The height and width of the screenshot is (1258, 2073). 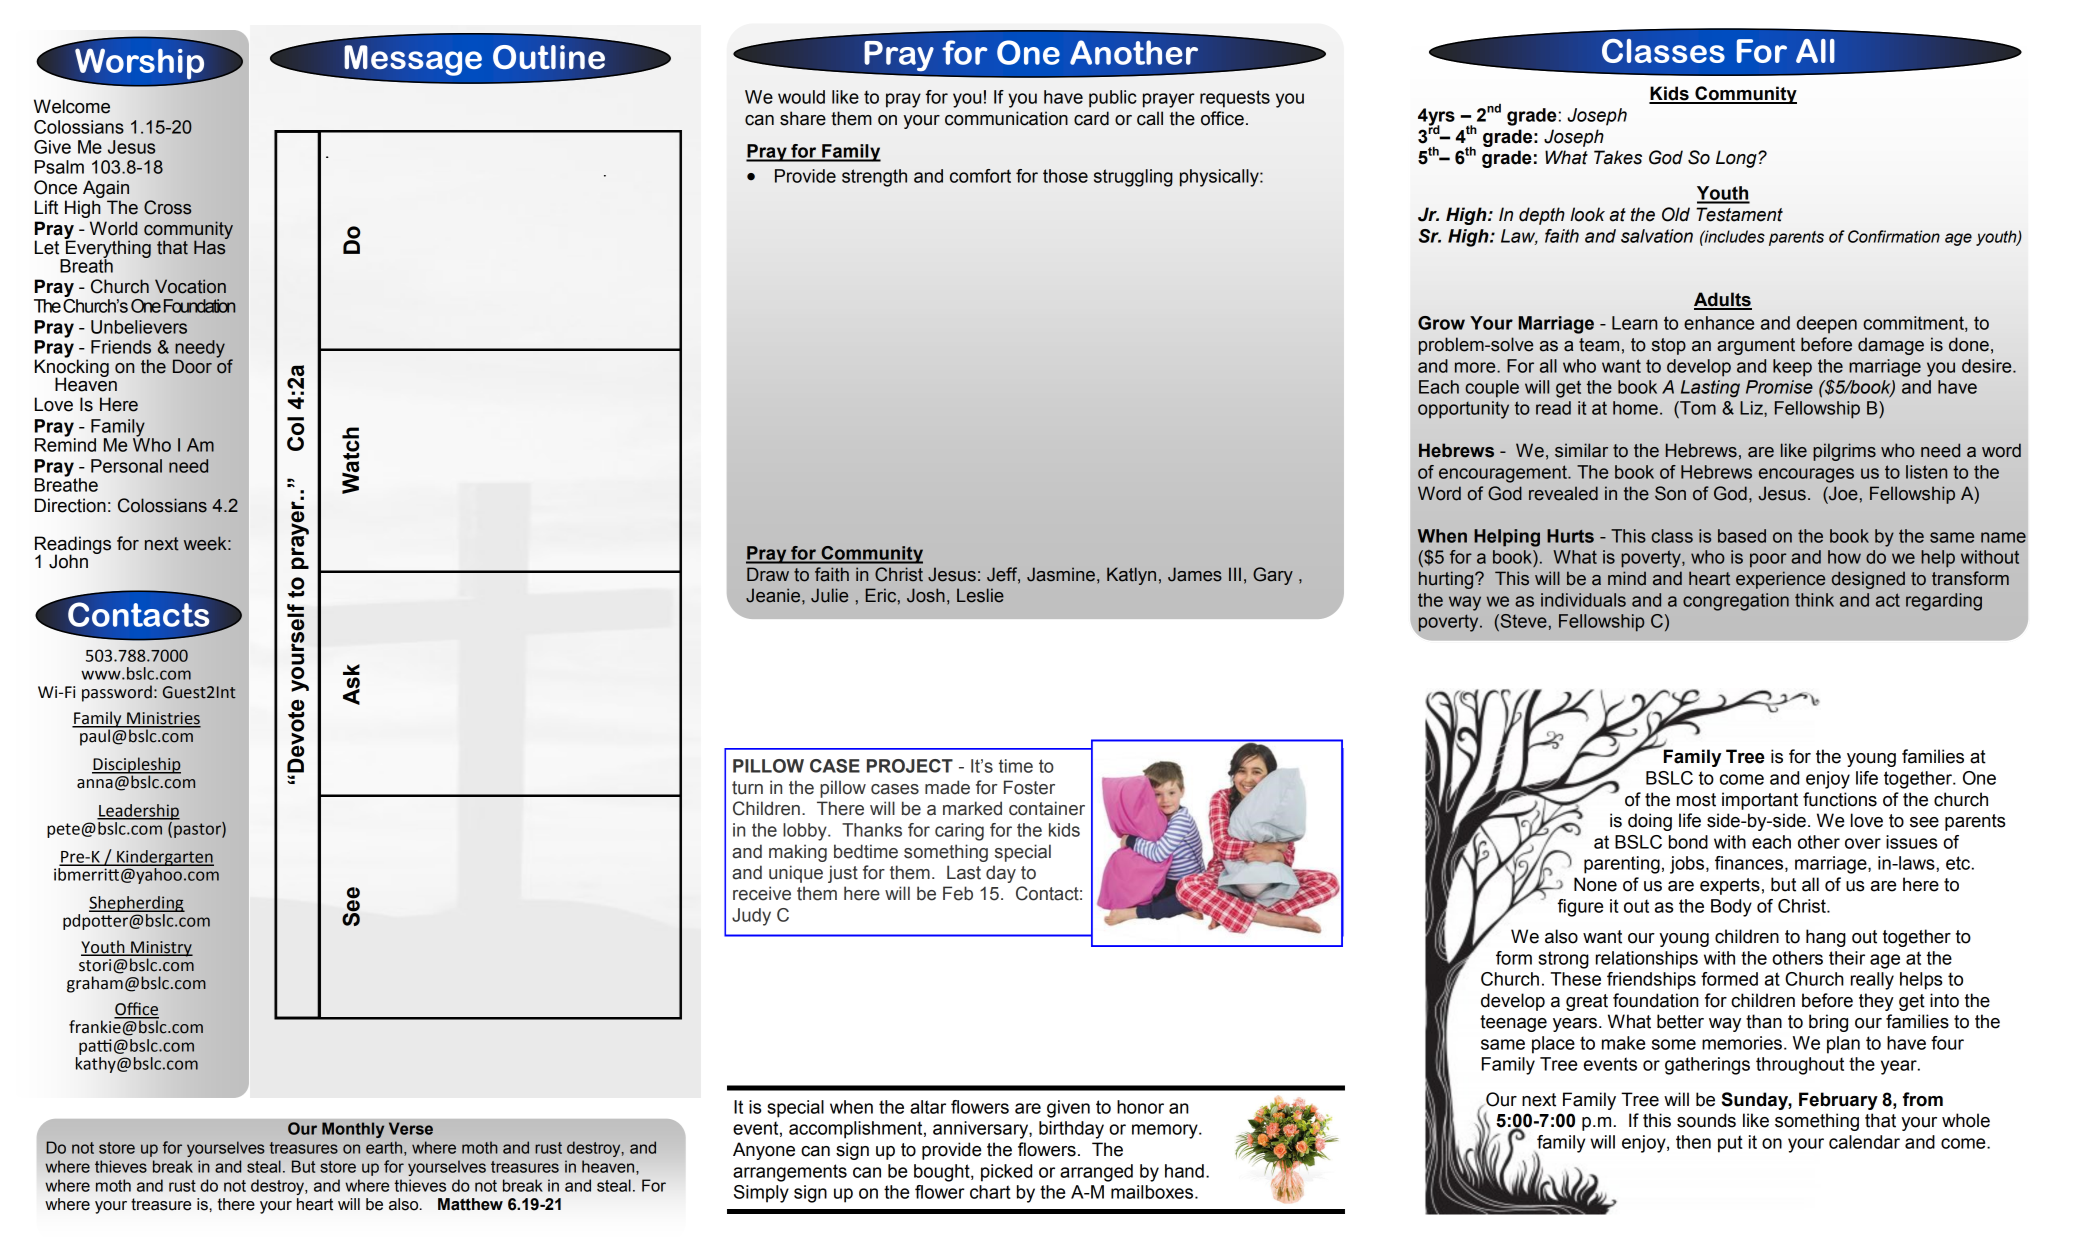 What do you see at coordinates (412, 61) in the screenshot?
I see `Message` at bounding box center [412, 61].
